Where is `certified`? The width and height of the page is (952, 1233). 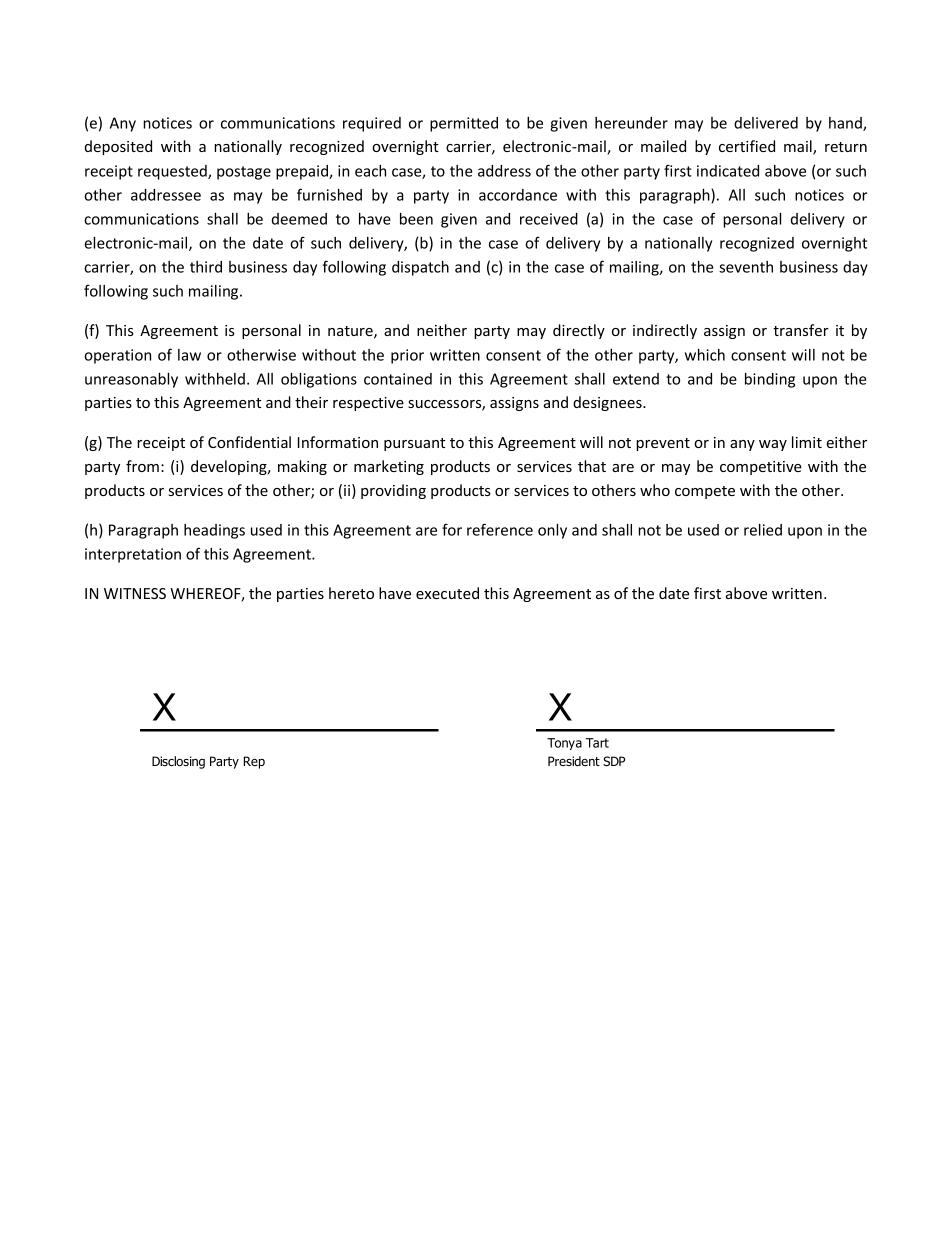
certified is located at coordinates (747, 146).
